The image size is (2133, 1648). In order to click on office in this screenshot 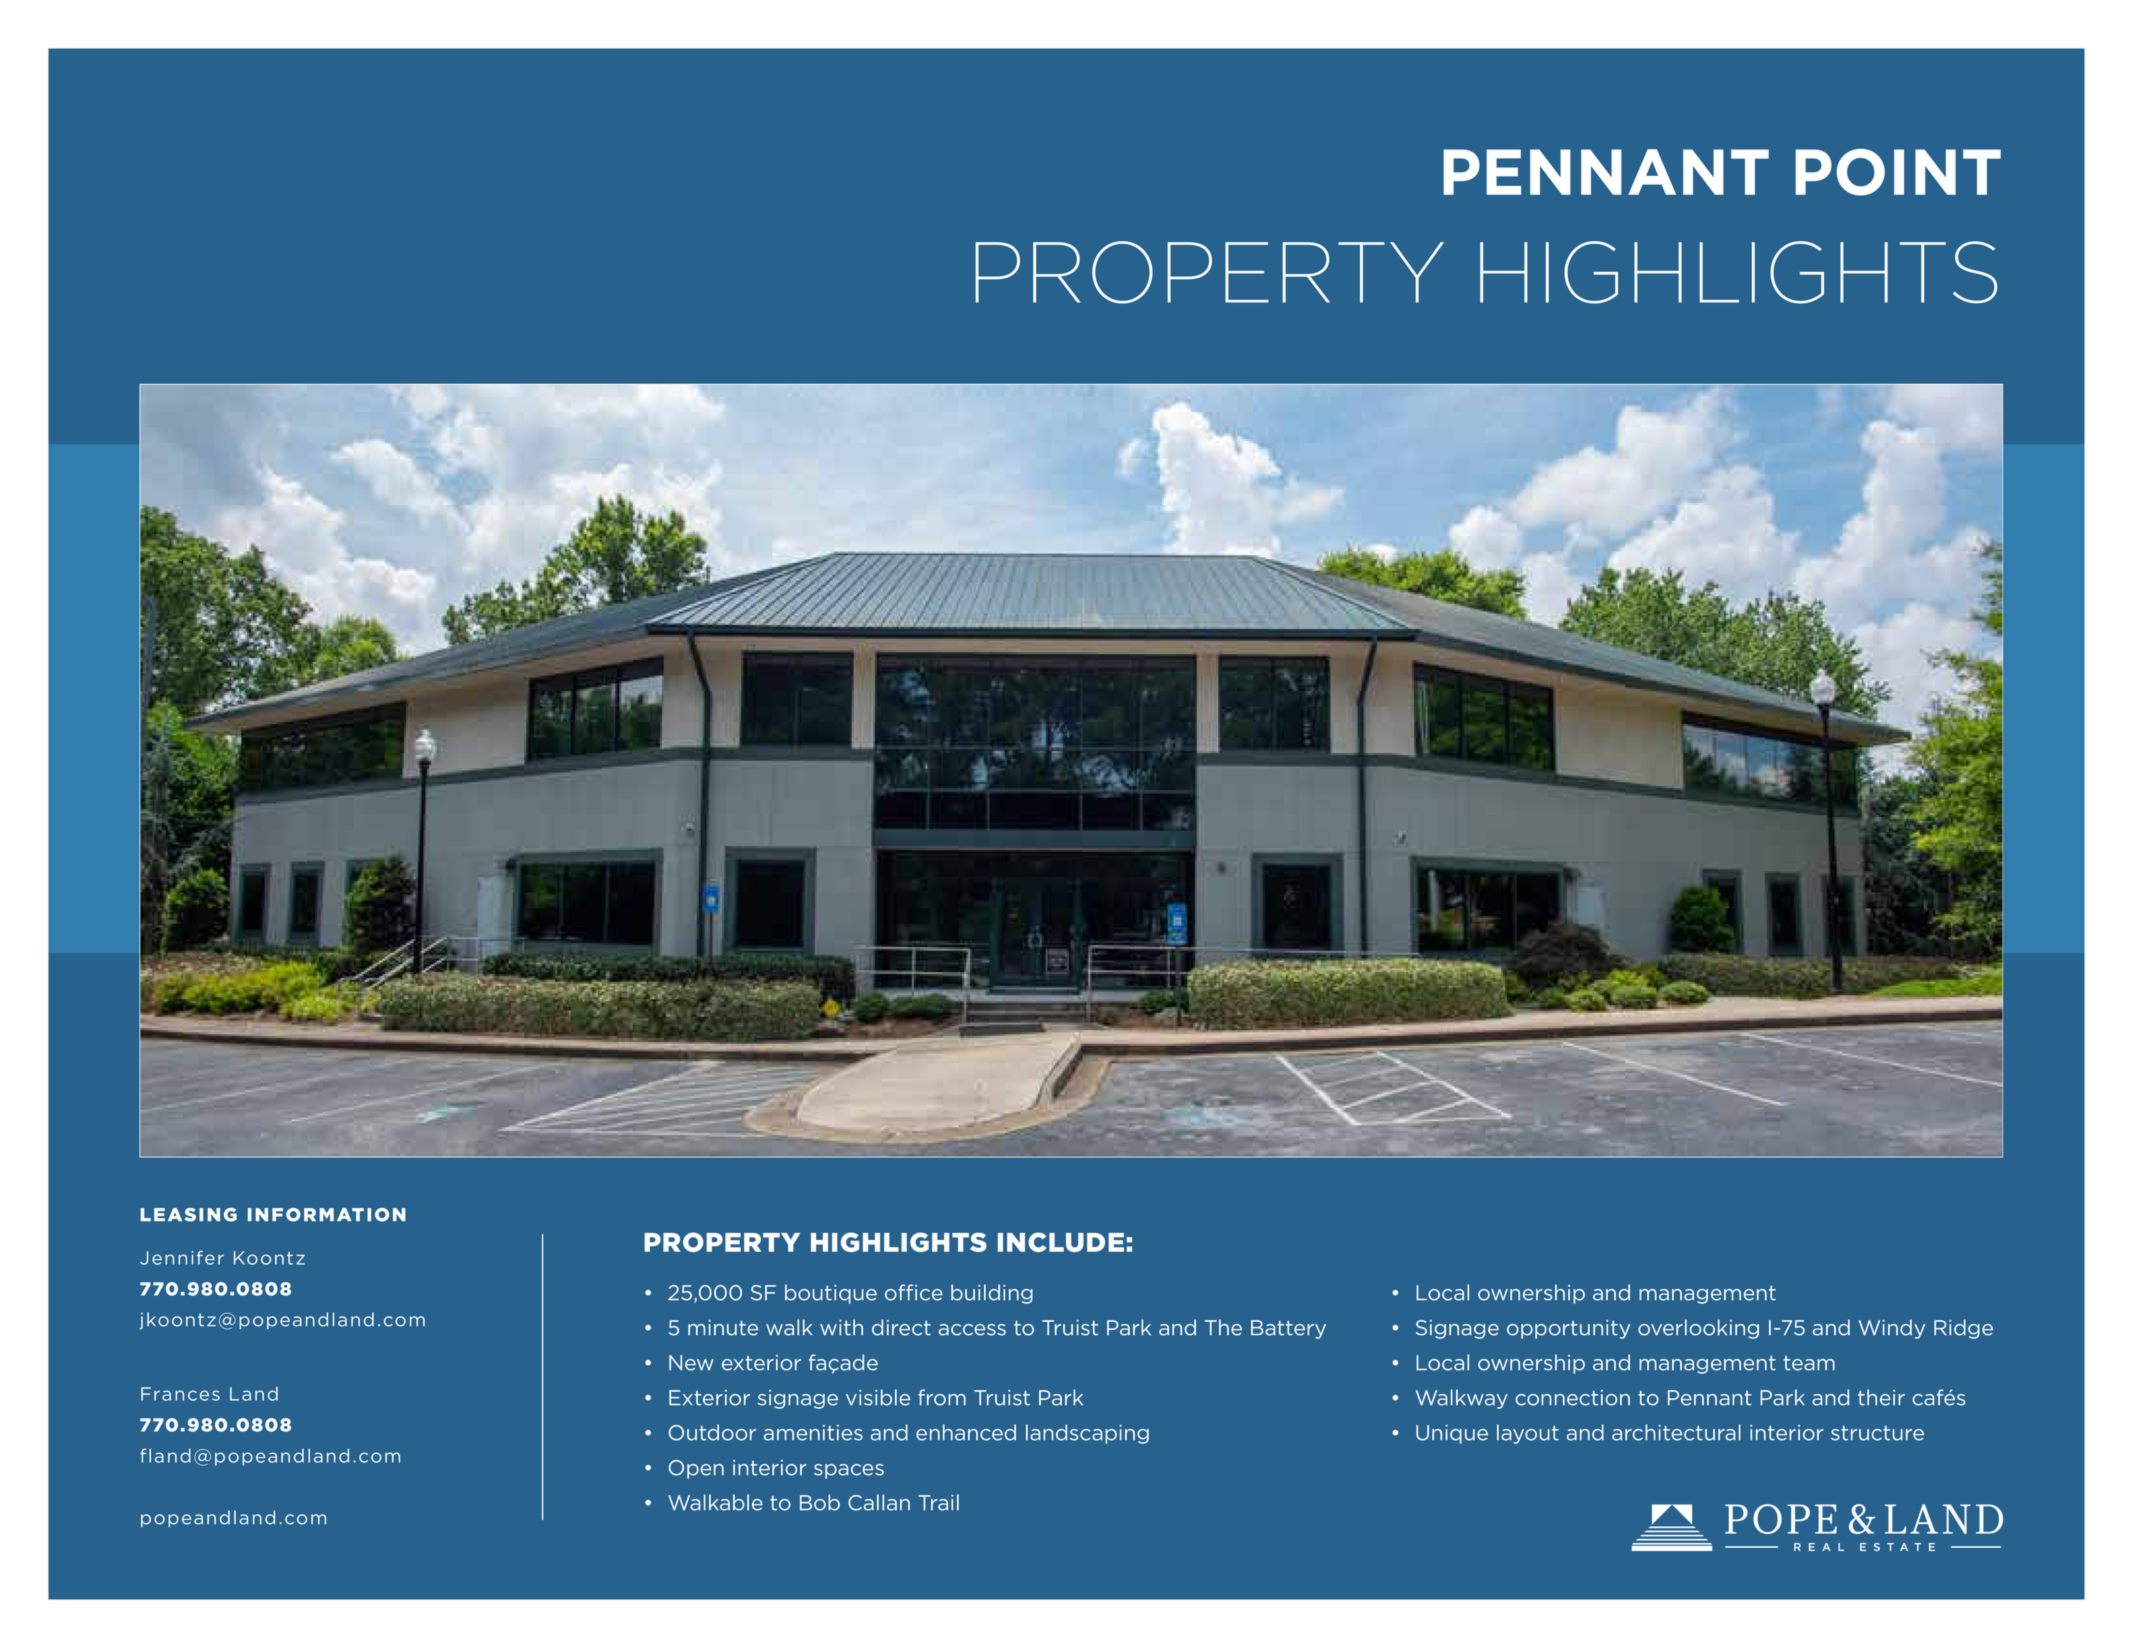, I will do `click(914, 1292)`.
